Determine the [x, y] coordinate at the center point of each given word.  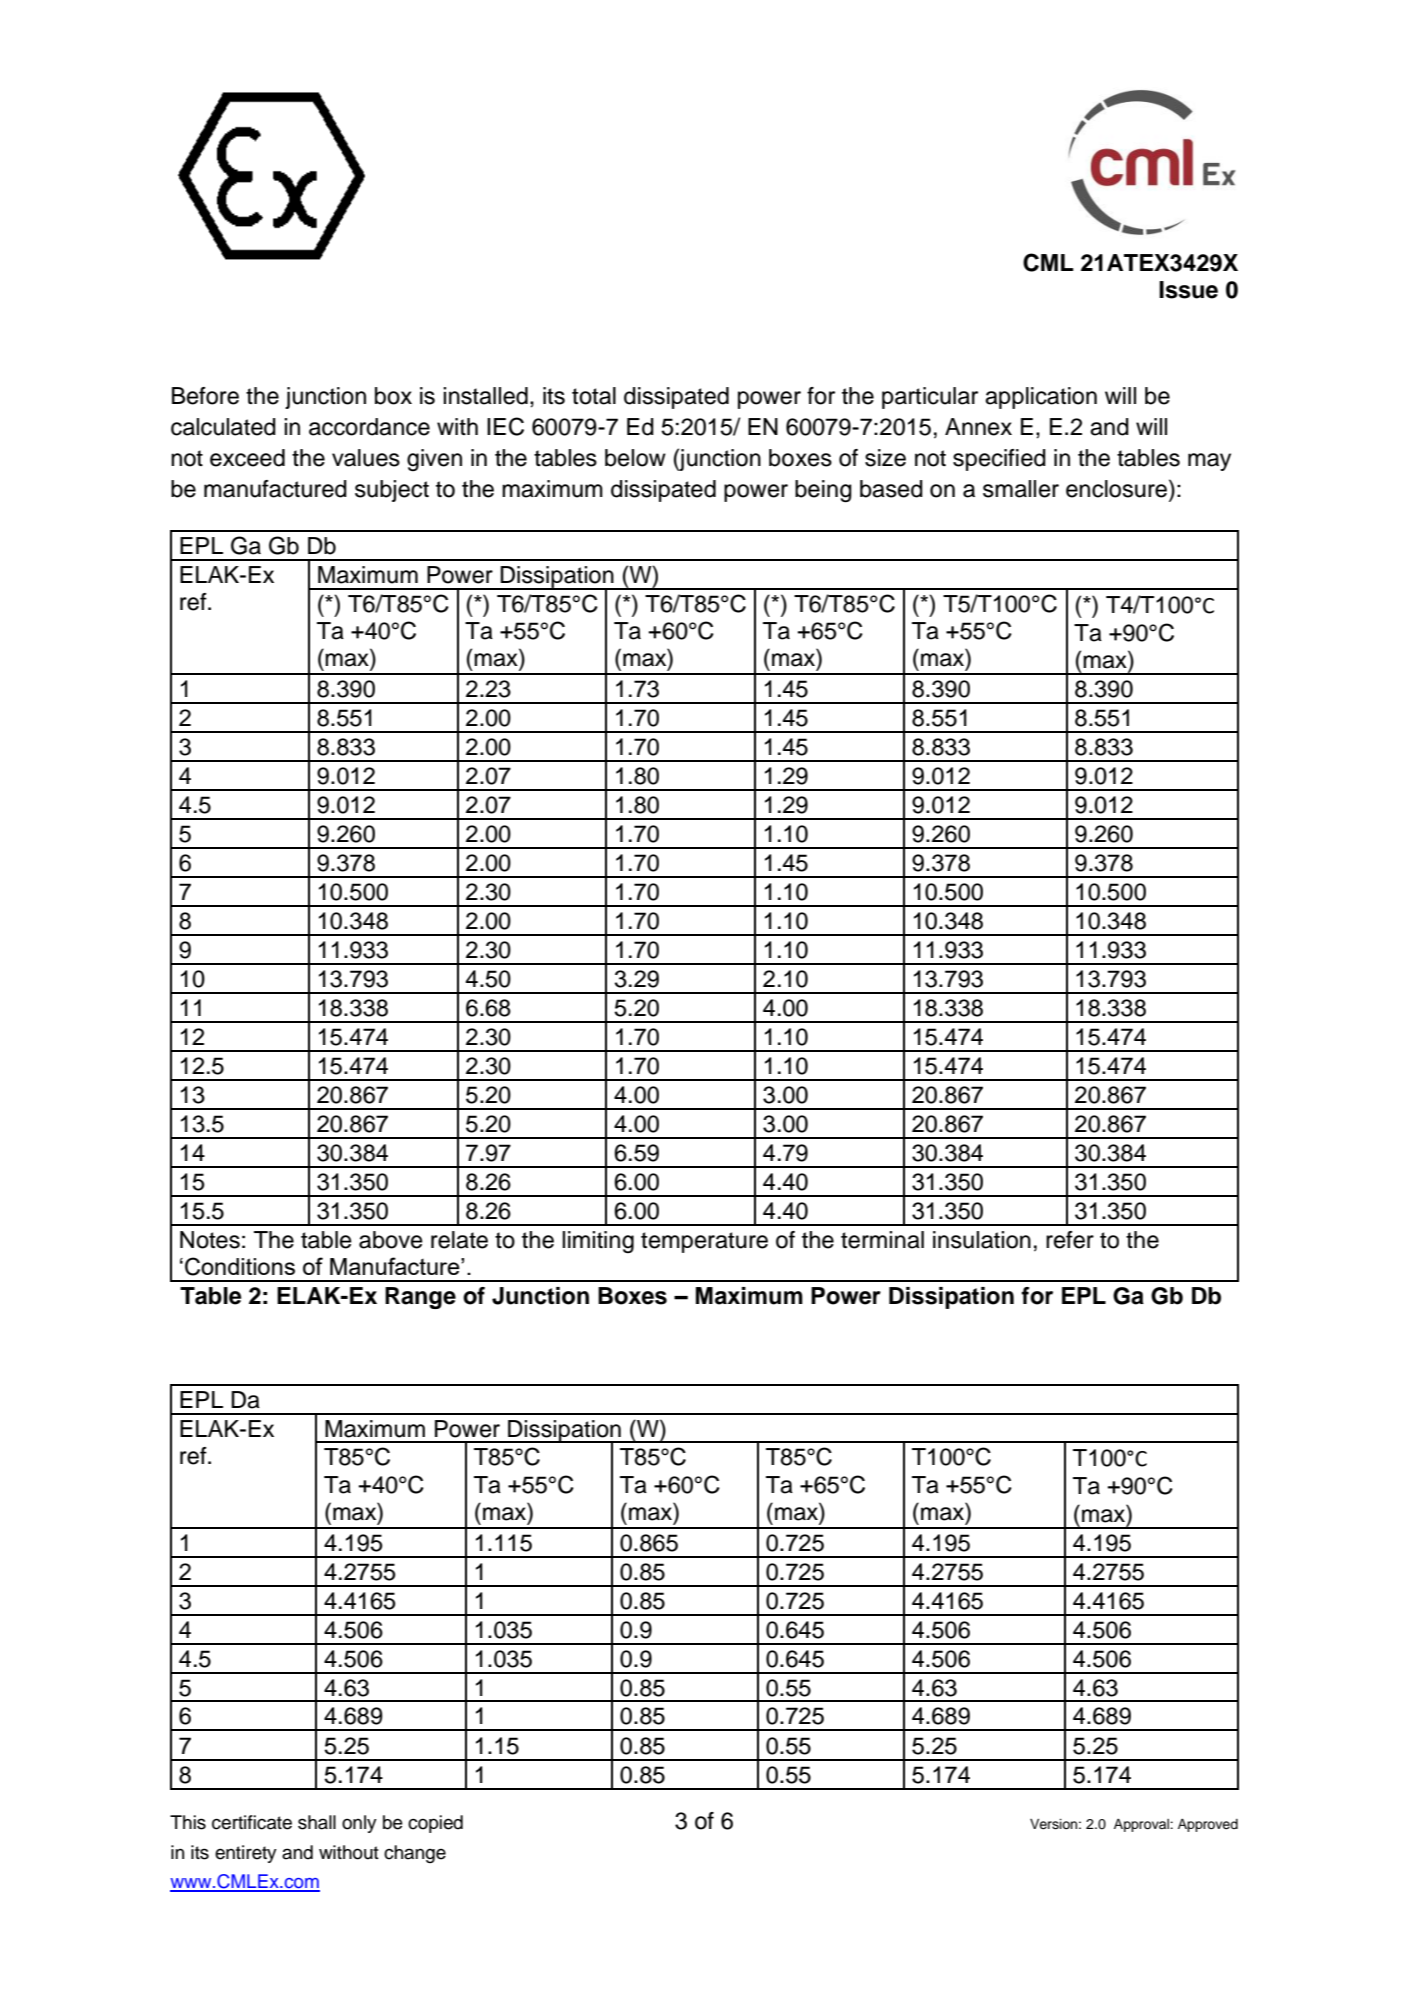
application [1041, 398]
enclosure [1118, 488]
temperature [704, 1242]
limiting [598, 1242]
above [391, 1240]
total [594, 396]
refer [1070, 1240]
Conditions [240, 1266]
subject [392, 491]
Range [420, 1298]
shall [317, 1822]
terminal [882, 1240]
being [823, 491]
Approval [1142, 1825]
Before [205, 396]
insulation [982, 1240]
